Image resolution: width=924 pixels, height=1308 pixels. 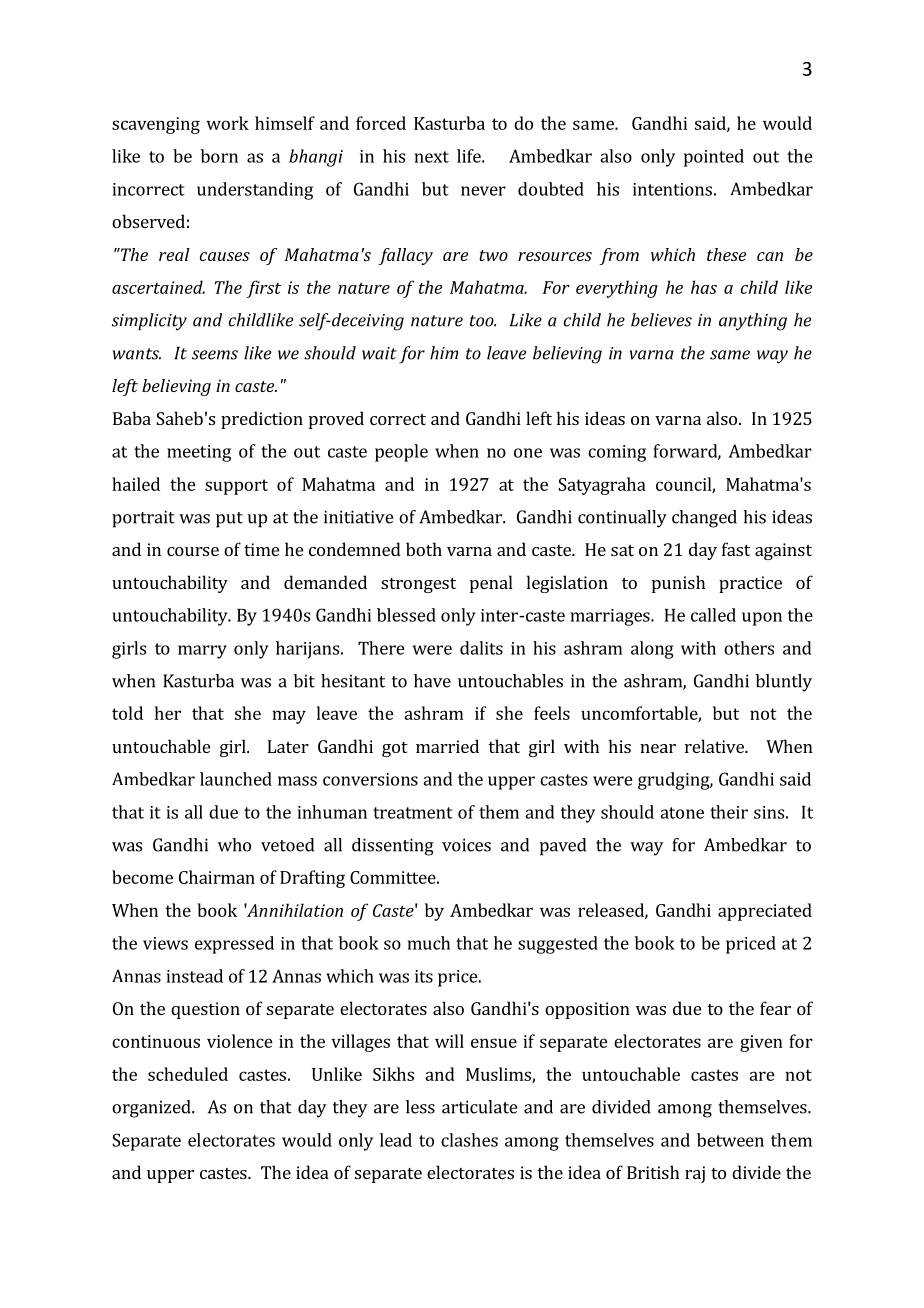 I want to click on born, so click(x=219, y=156).
